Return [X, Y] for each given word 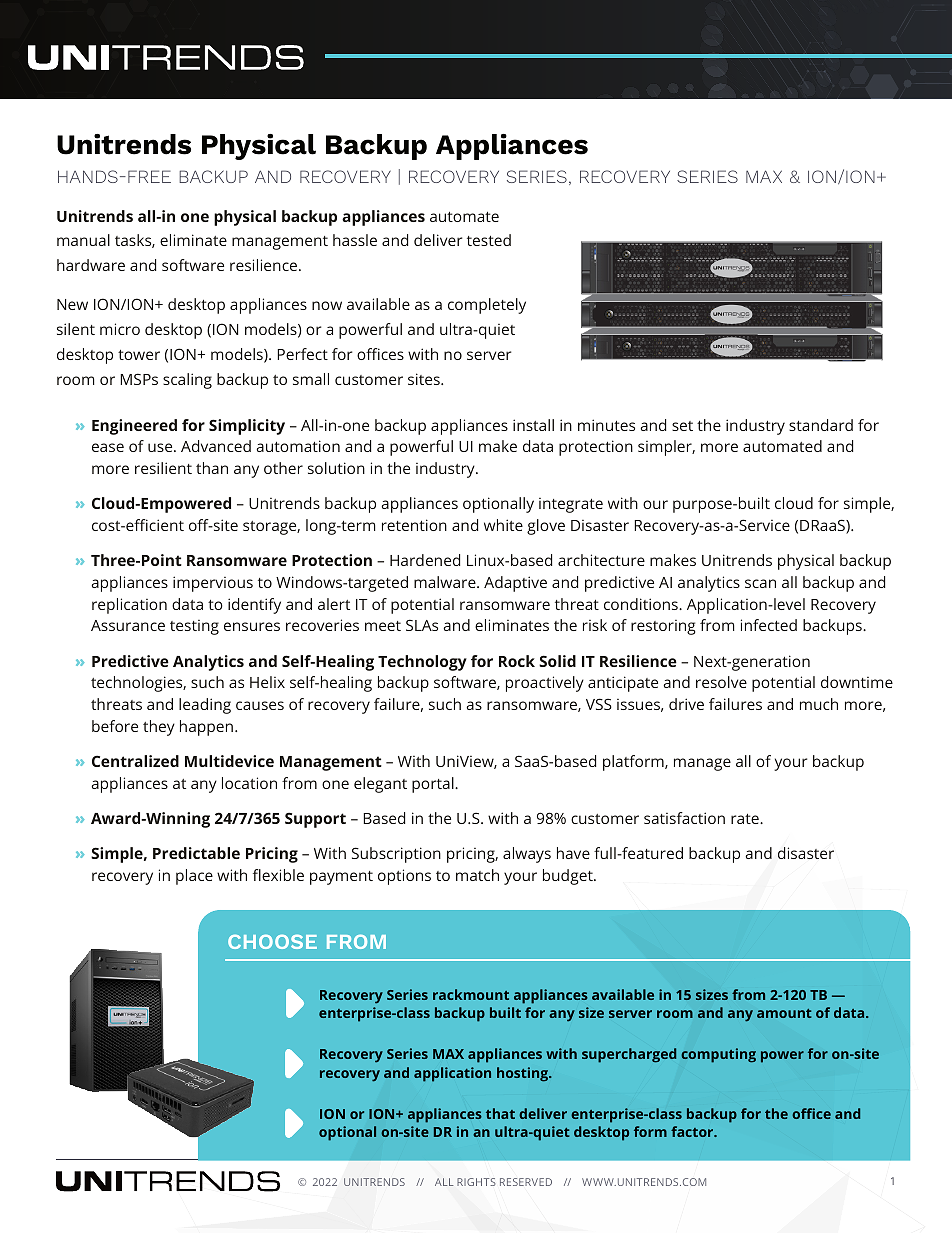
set [682, 426]
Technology [422, 663]
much [819, 704]
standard [821, 425]
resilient [163, 468]
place [194, 877]
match [477, 875]
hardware [91, 265]
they [159, 728]
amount [784, 1013]
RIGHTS [476, 1182]
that [500, 1113]
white [503, 525]
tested [489, 240]
